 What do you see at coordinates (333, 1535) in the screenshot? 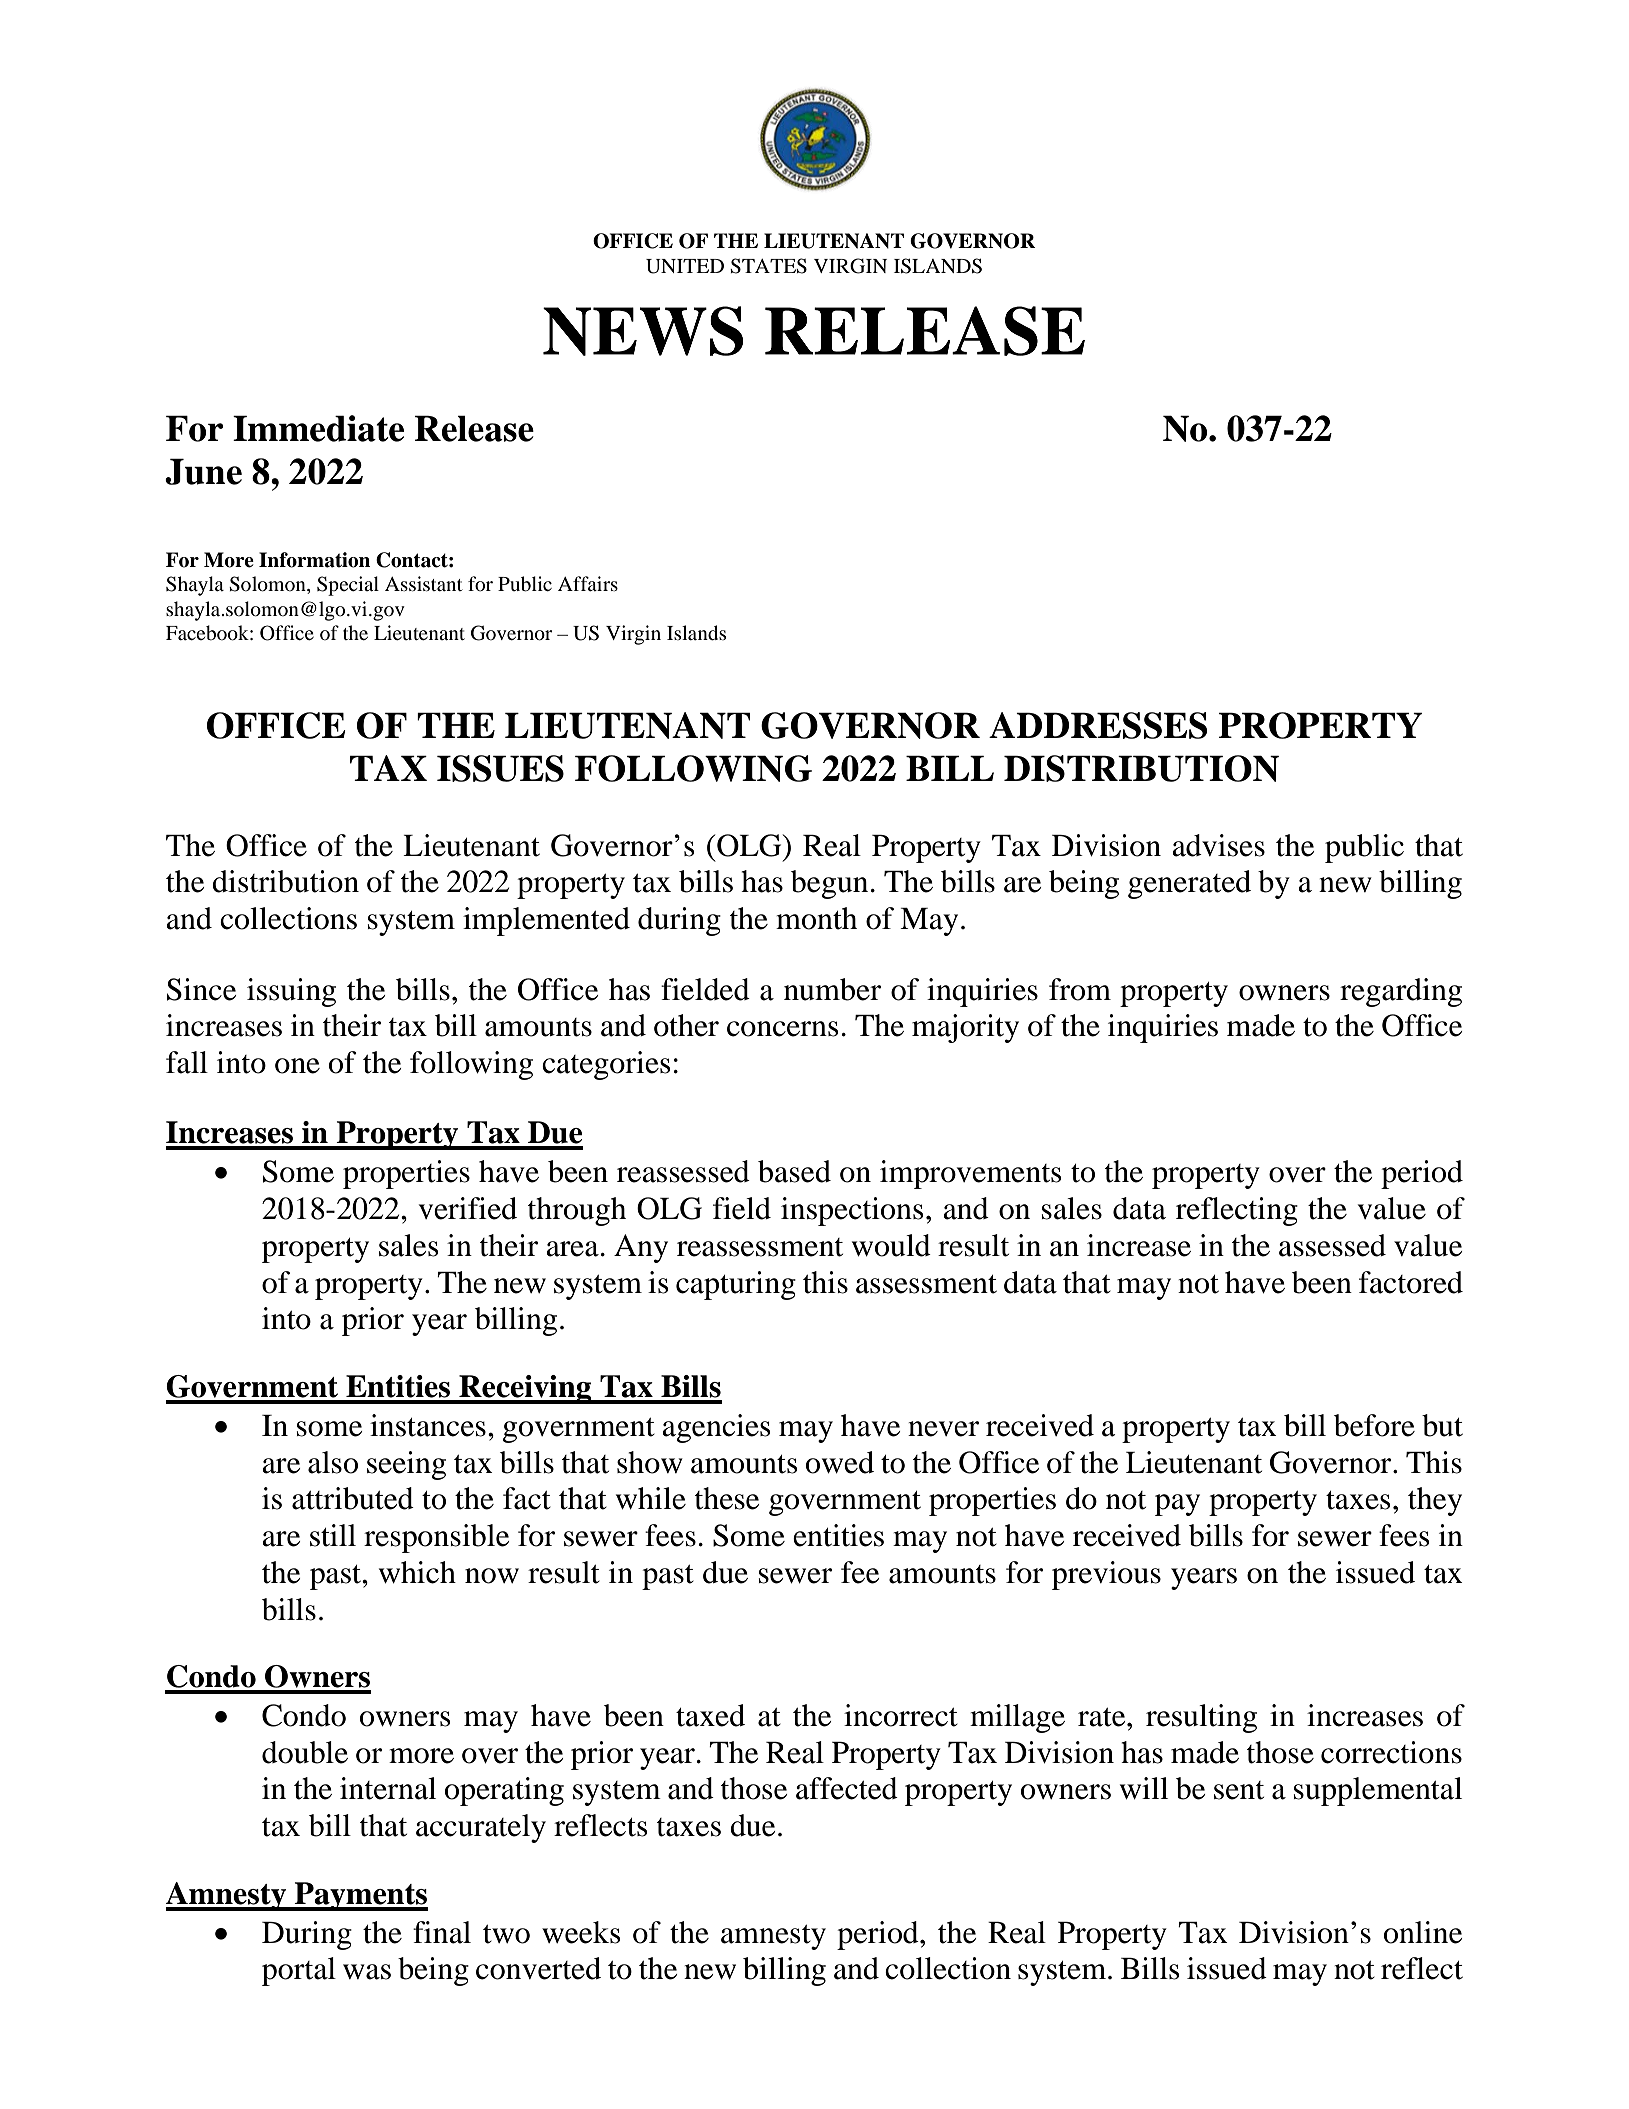
I see `still` at bounding box center [333, 1535].
